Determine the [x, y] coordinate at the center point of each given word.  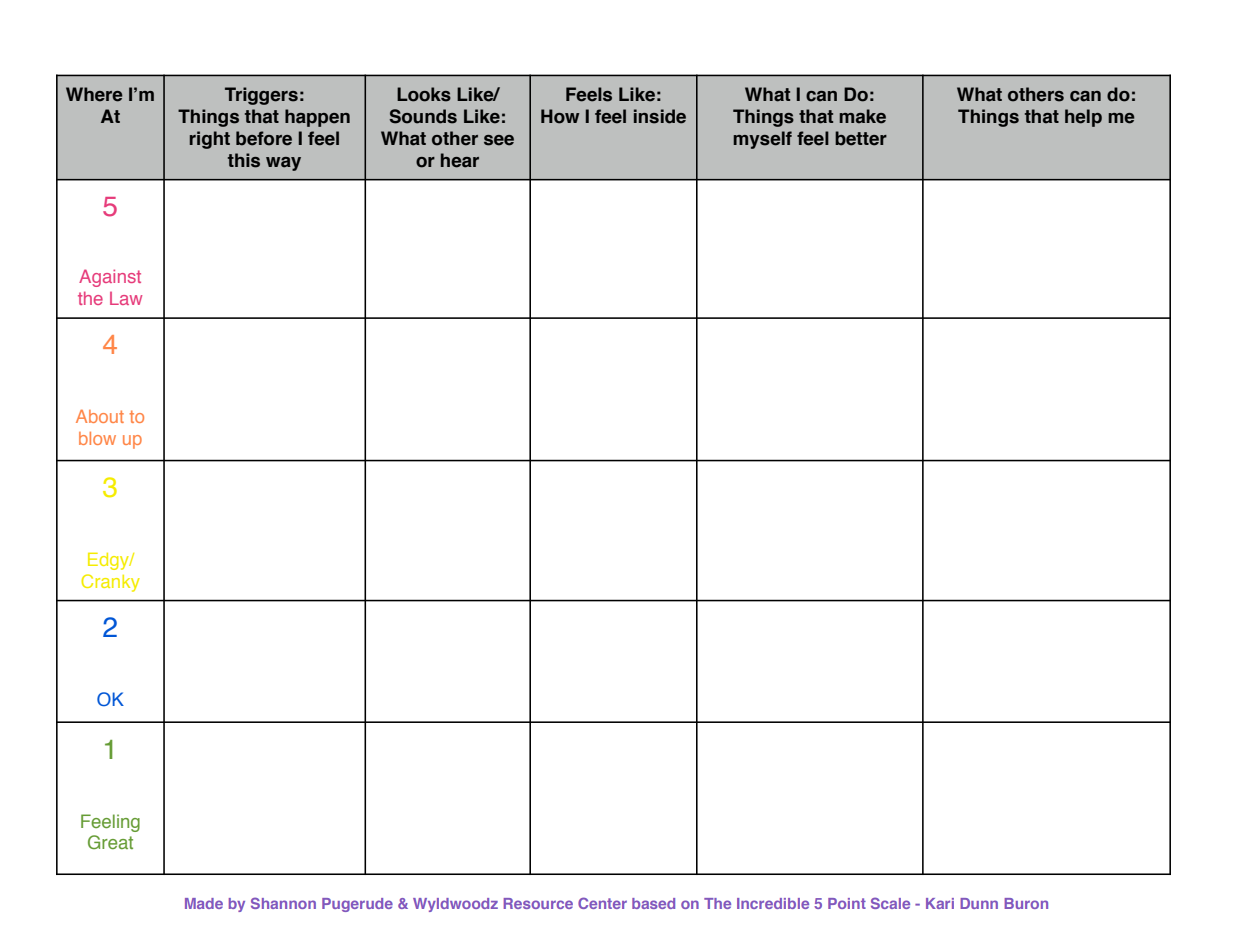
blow [97, 438]
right [210, 140]
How [560, 116]
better [861, 138]
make [862, 116]
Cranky [110, 583]
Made [204, 903]
